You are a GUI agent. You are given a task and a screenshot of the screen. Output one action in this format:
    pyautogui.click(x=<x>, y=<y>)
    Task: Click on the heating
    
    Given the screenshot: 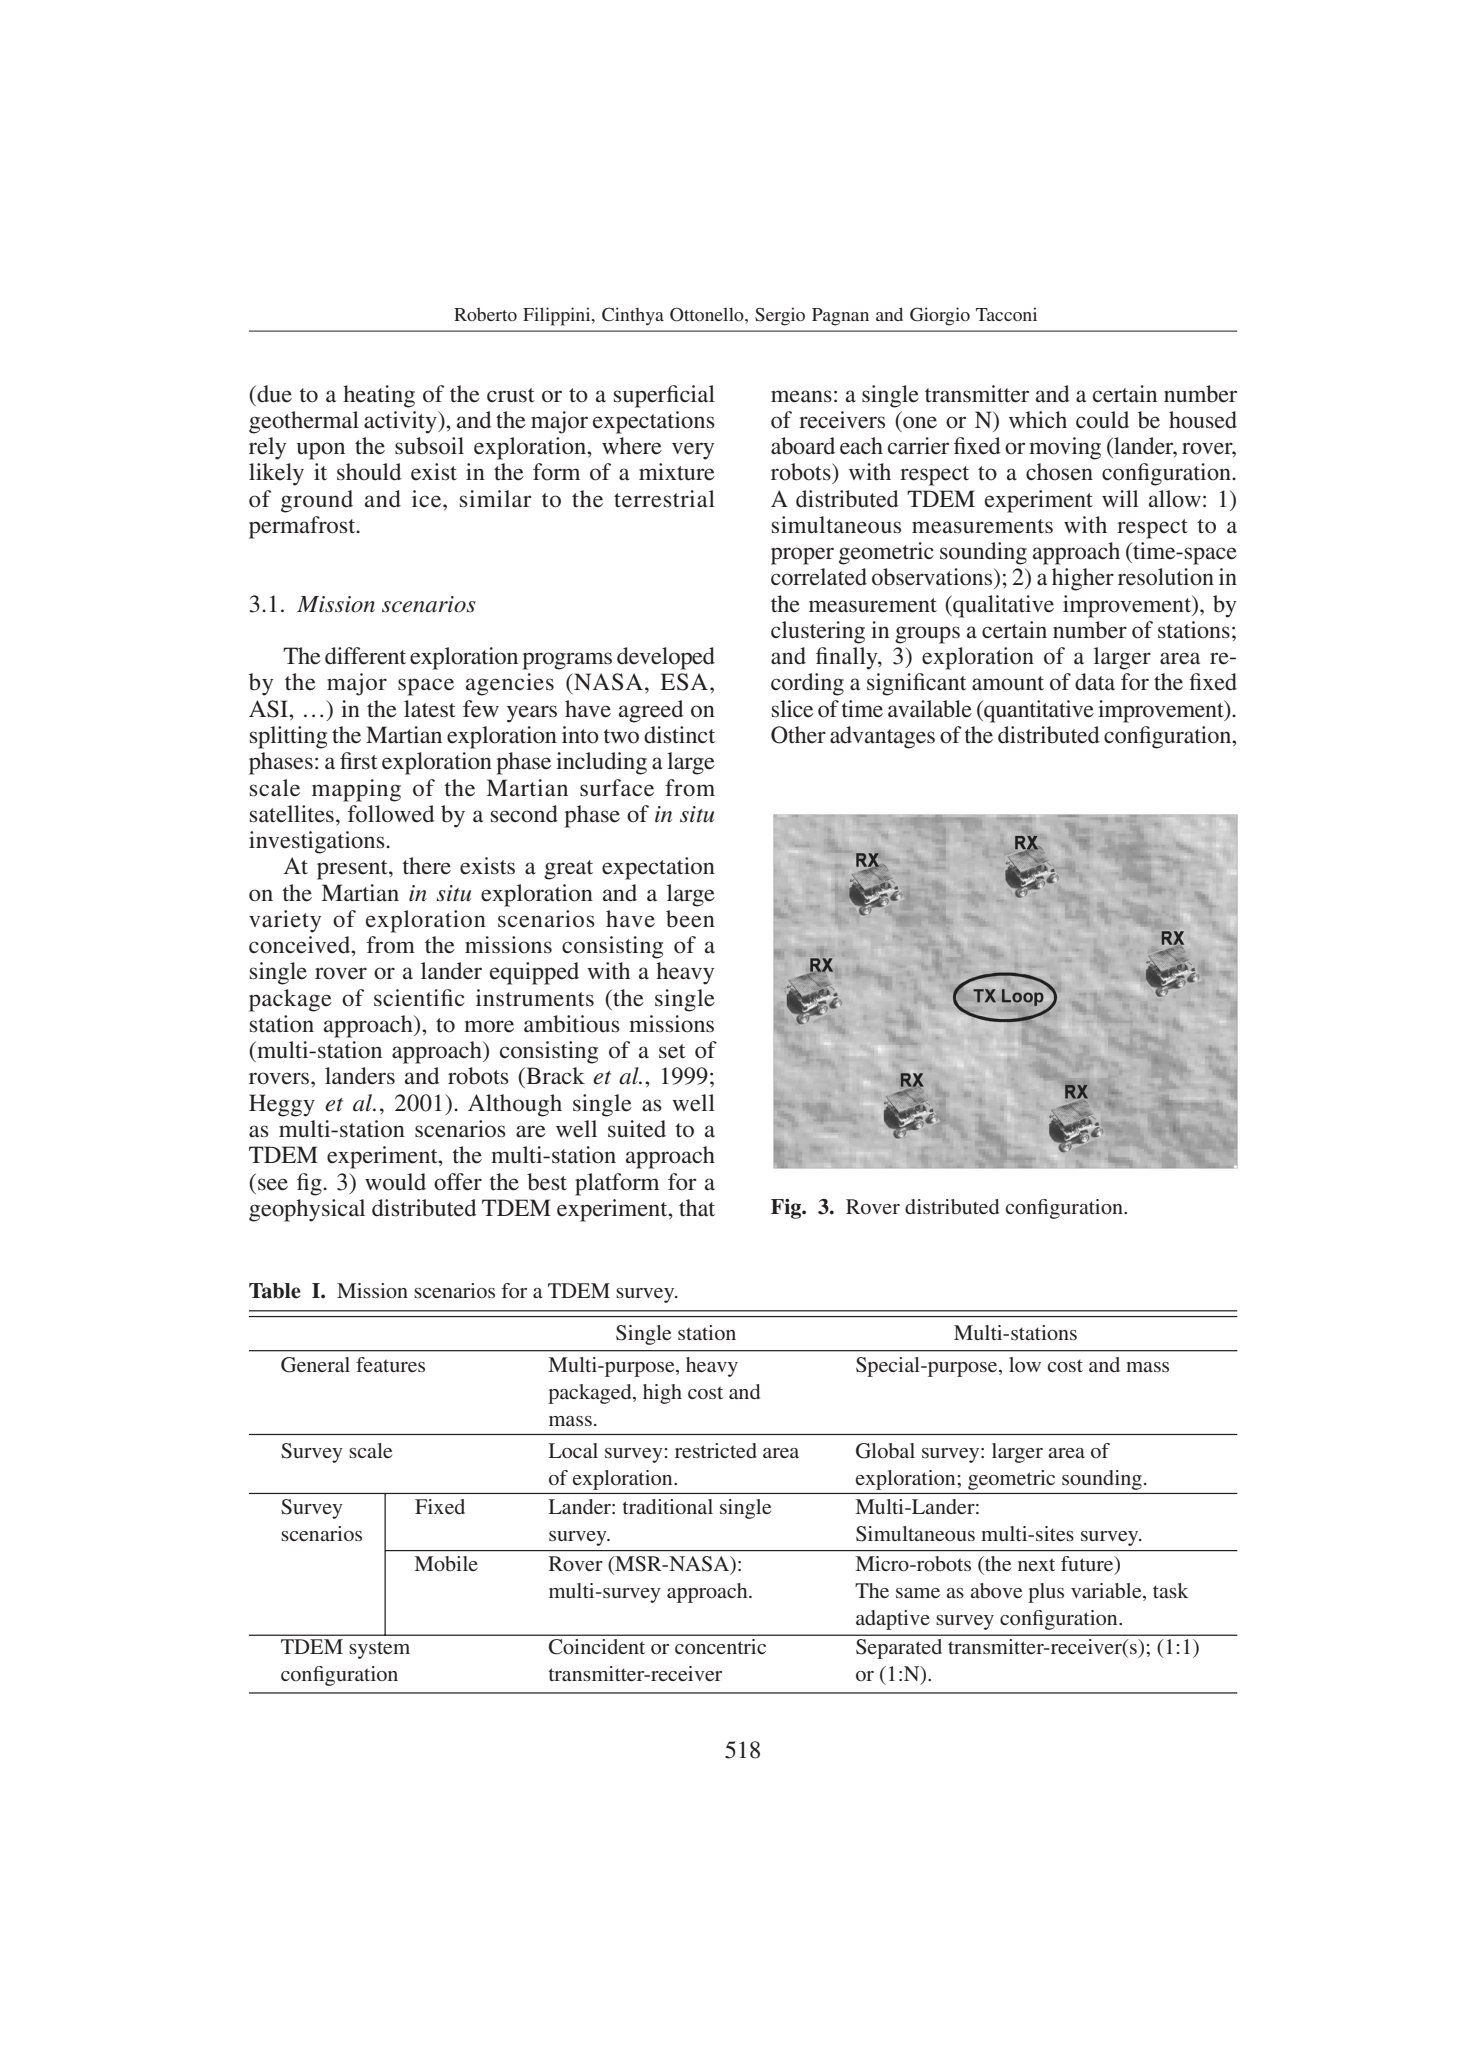 What is the action you would take?
    pyautogui.click(x=379, y=396)
